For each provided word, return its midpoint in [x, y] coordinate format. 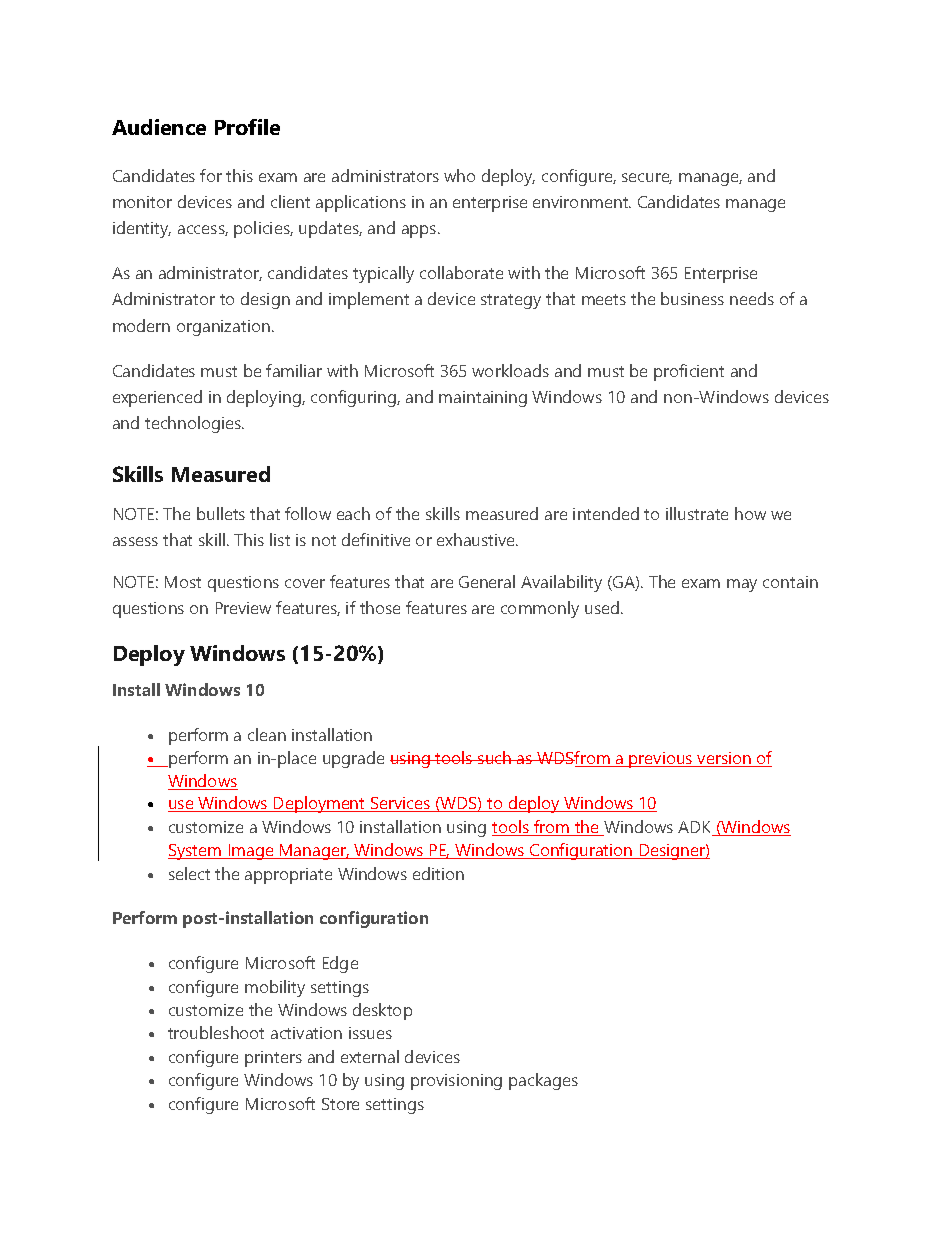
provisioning [456, 1082]
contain [790, 582]
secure [647, 178]
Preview [243, 608]
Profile [247, 127]
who [459, 175]
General [487, 581]
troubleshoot [216, 1032]
